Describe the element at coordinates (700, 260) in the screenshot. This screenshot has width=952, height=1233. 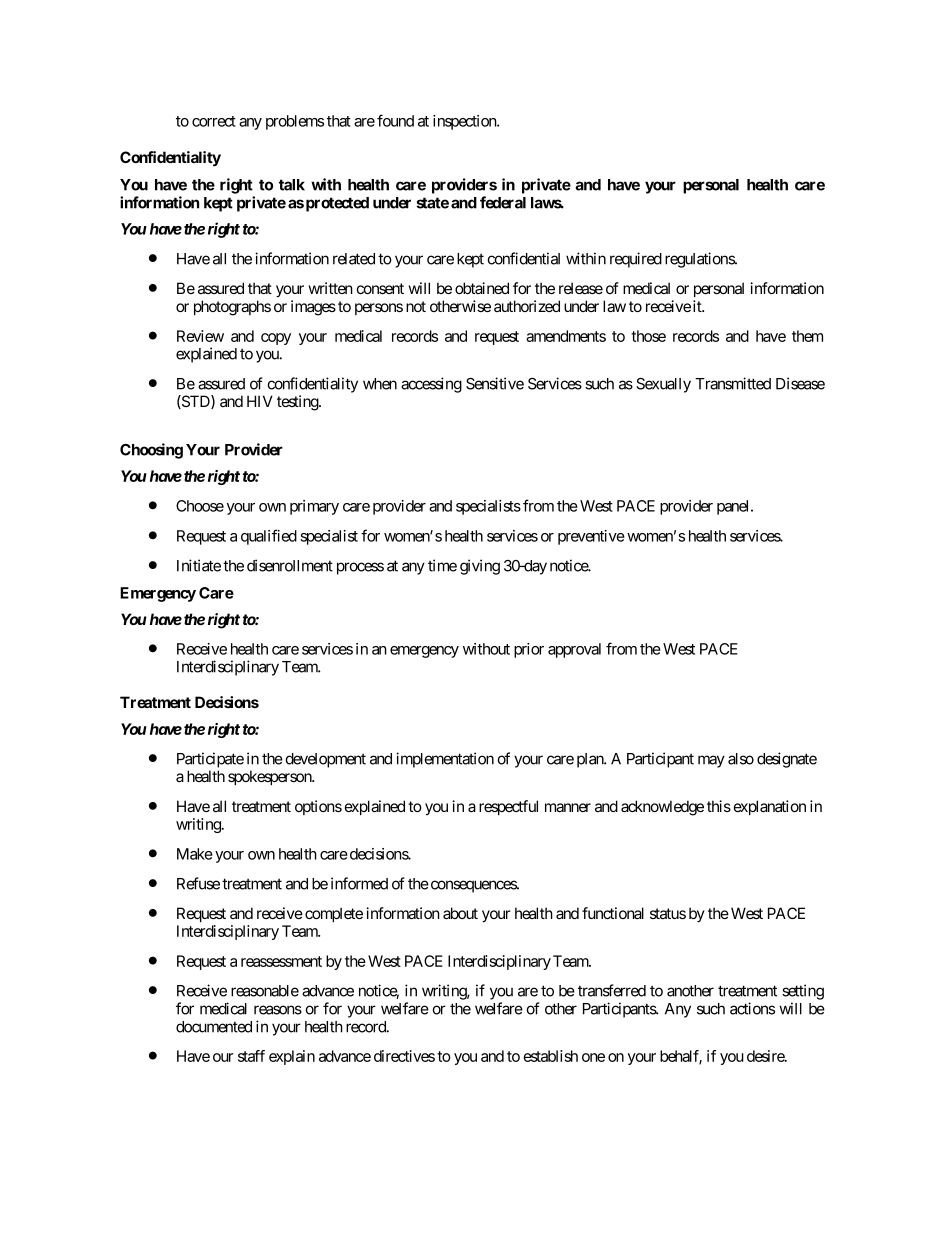
I see `regulations` at that location.
